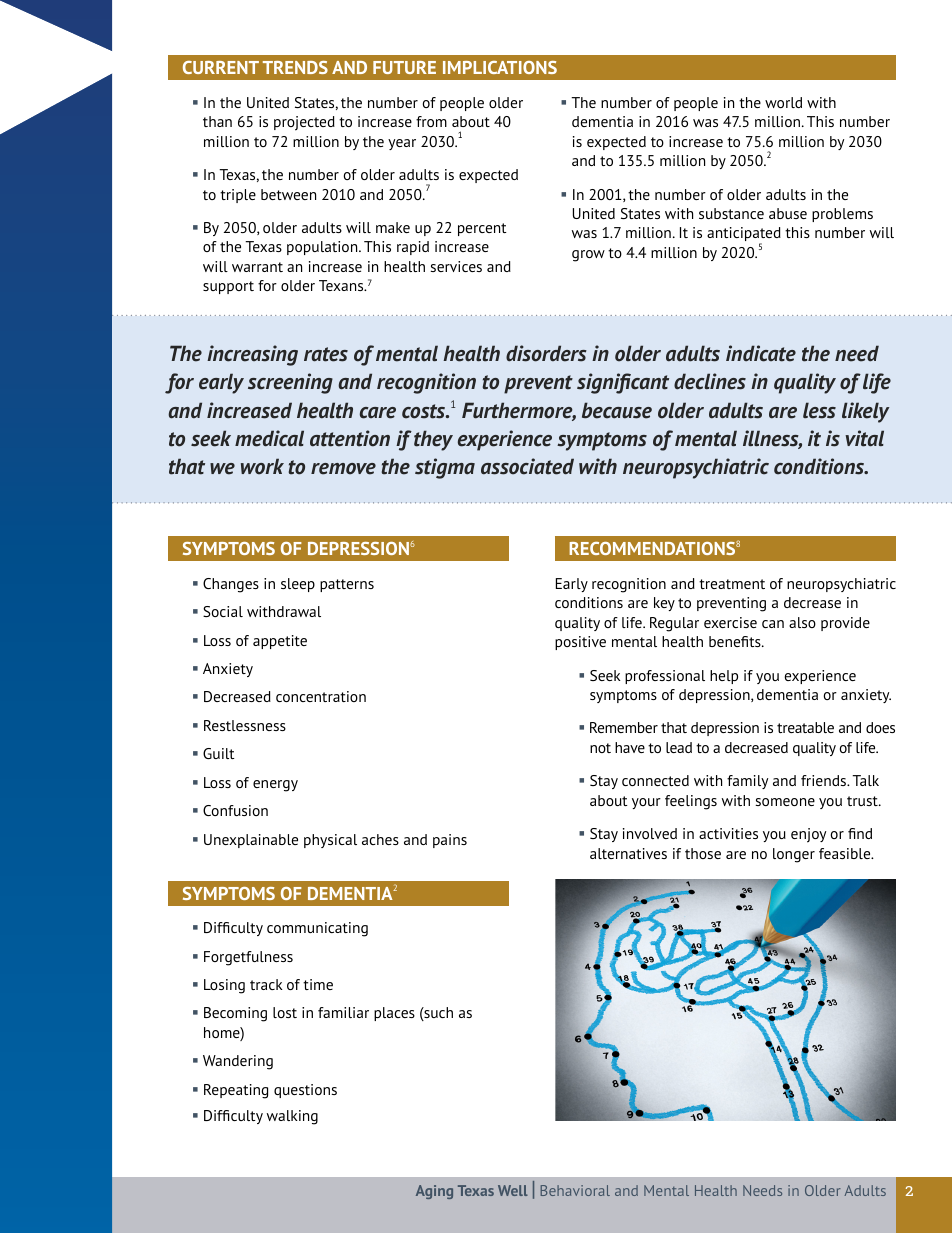 The width and height of the screenshot is (952, 1233). I want to click on pains, so click(450, 841).
